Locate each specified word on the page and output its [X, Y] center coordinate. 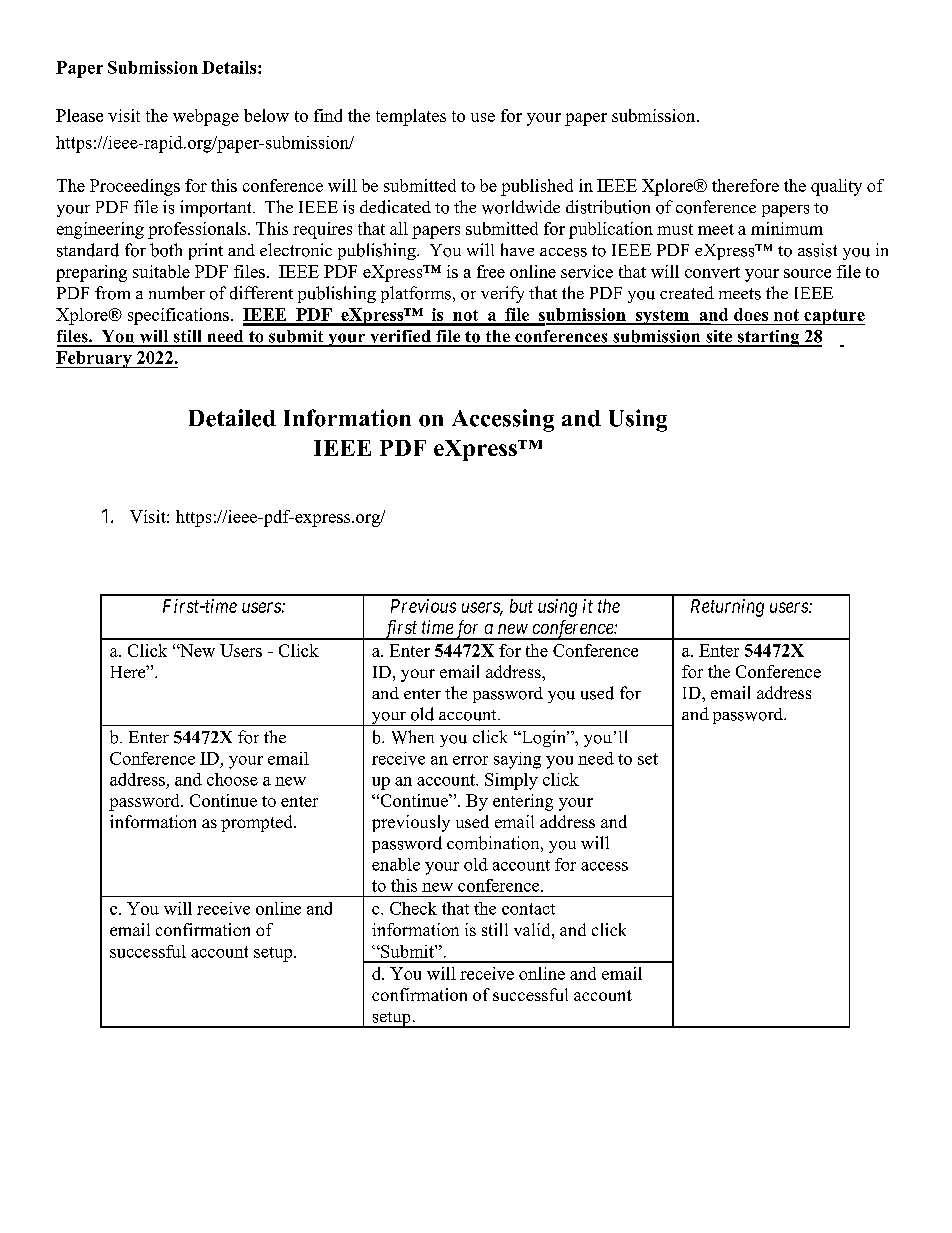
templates [411, 117]
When [413, 737]
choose [232, 779]
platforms [416, 294]
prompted [258, 823]
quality [836, 187]
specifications [178, 316]
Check [413, 908]
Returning [727, 608]
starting [769, 338]
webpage [206, 117]
